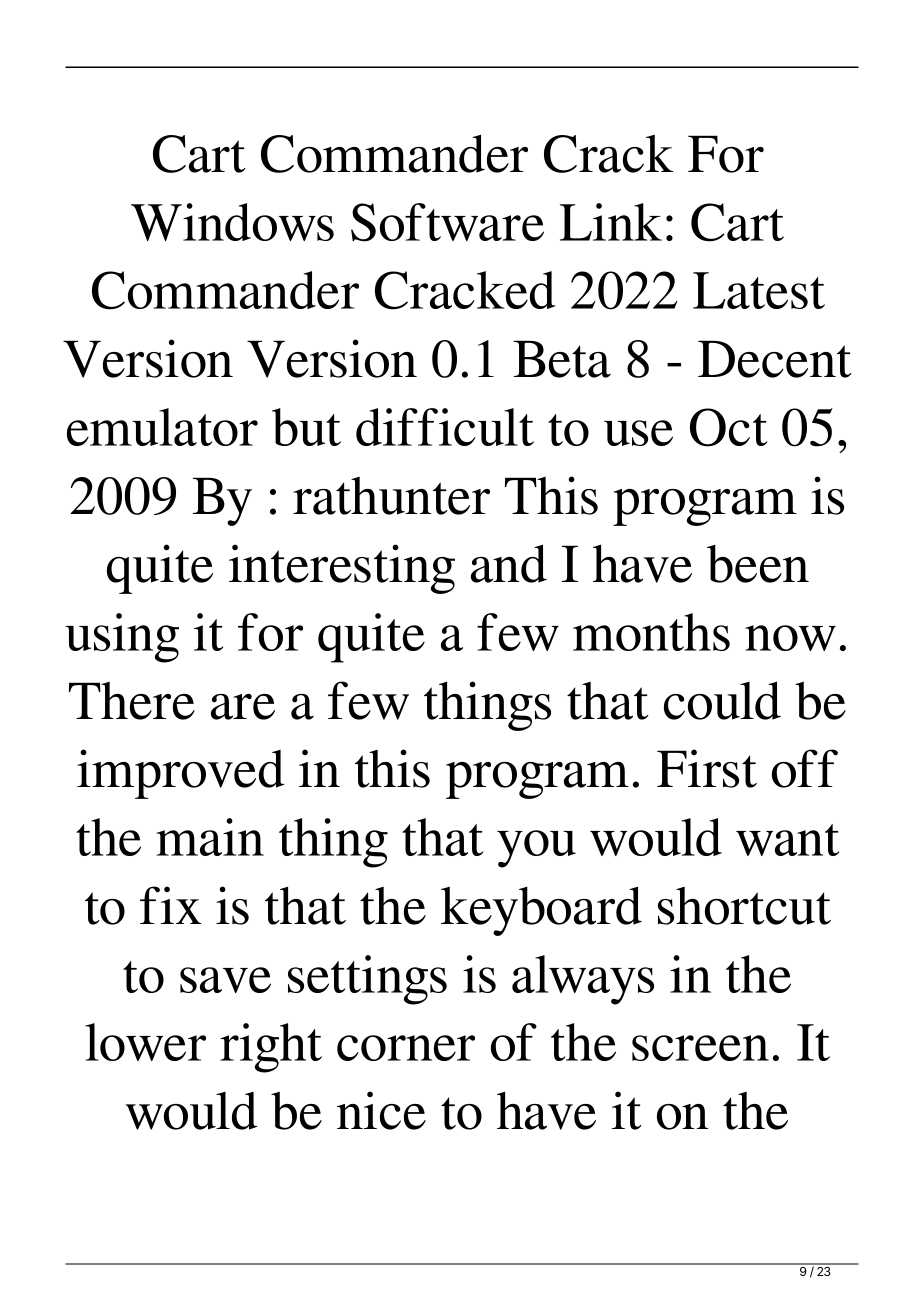  Describe the element at coordinates (700, 1048) in the screenshot. I see `screen` at that location.
